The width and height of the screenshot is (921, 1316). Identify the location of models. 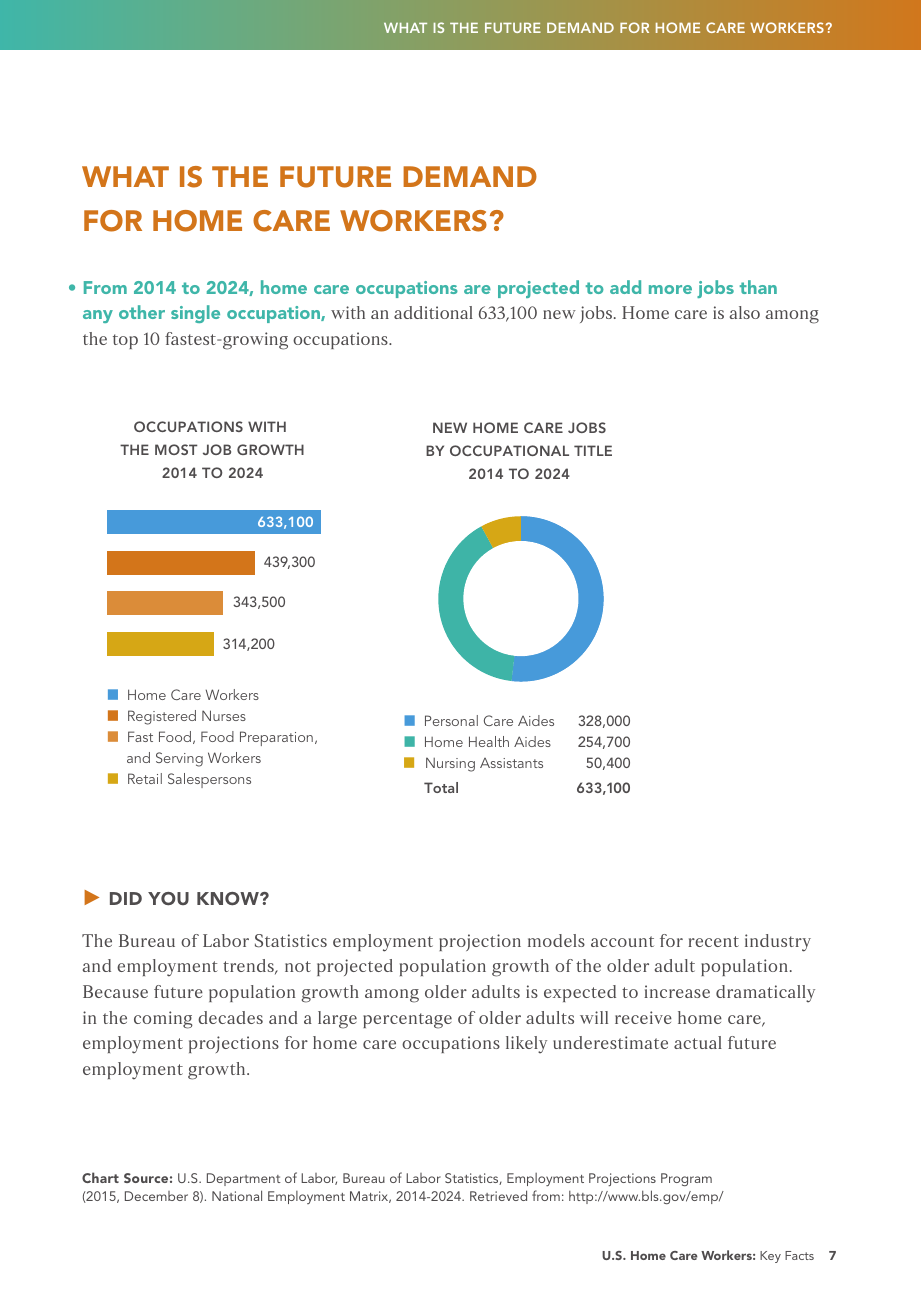
(556, 940).
